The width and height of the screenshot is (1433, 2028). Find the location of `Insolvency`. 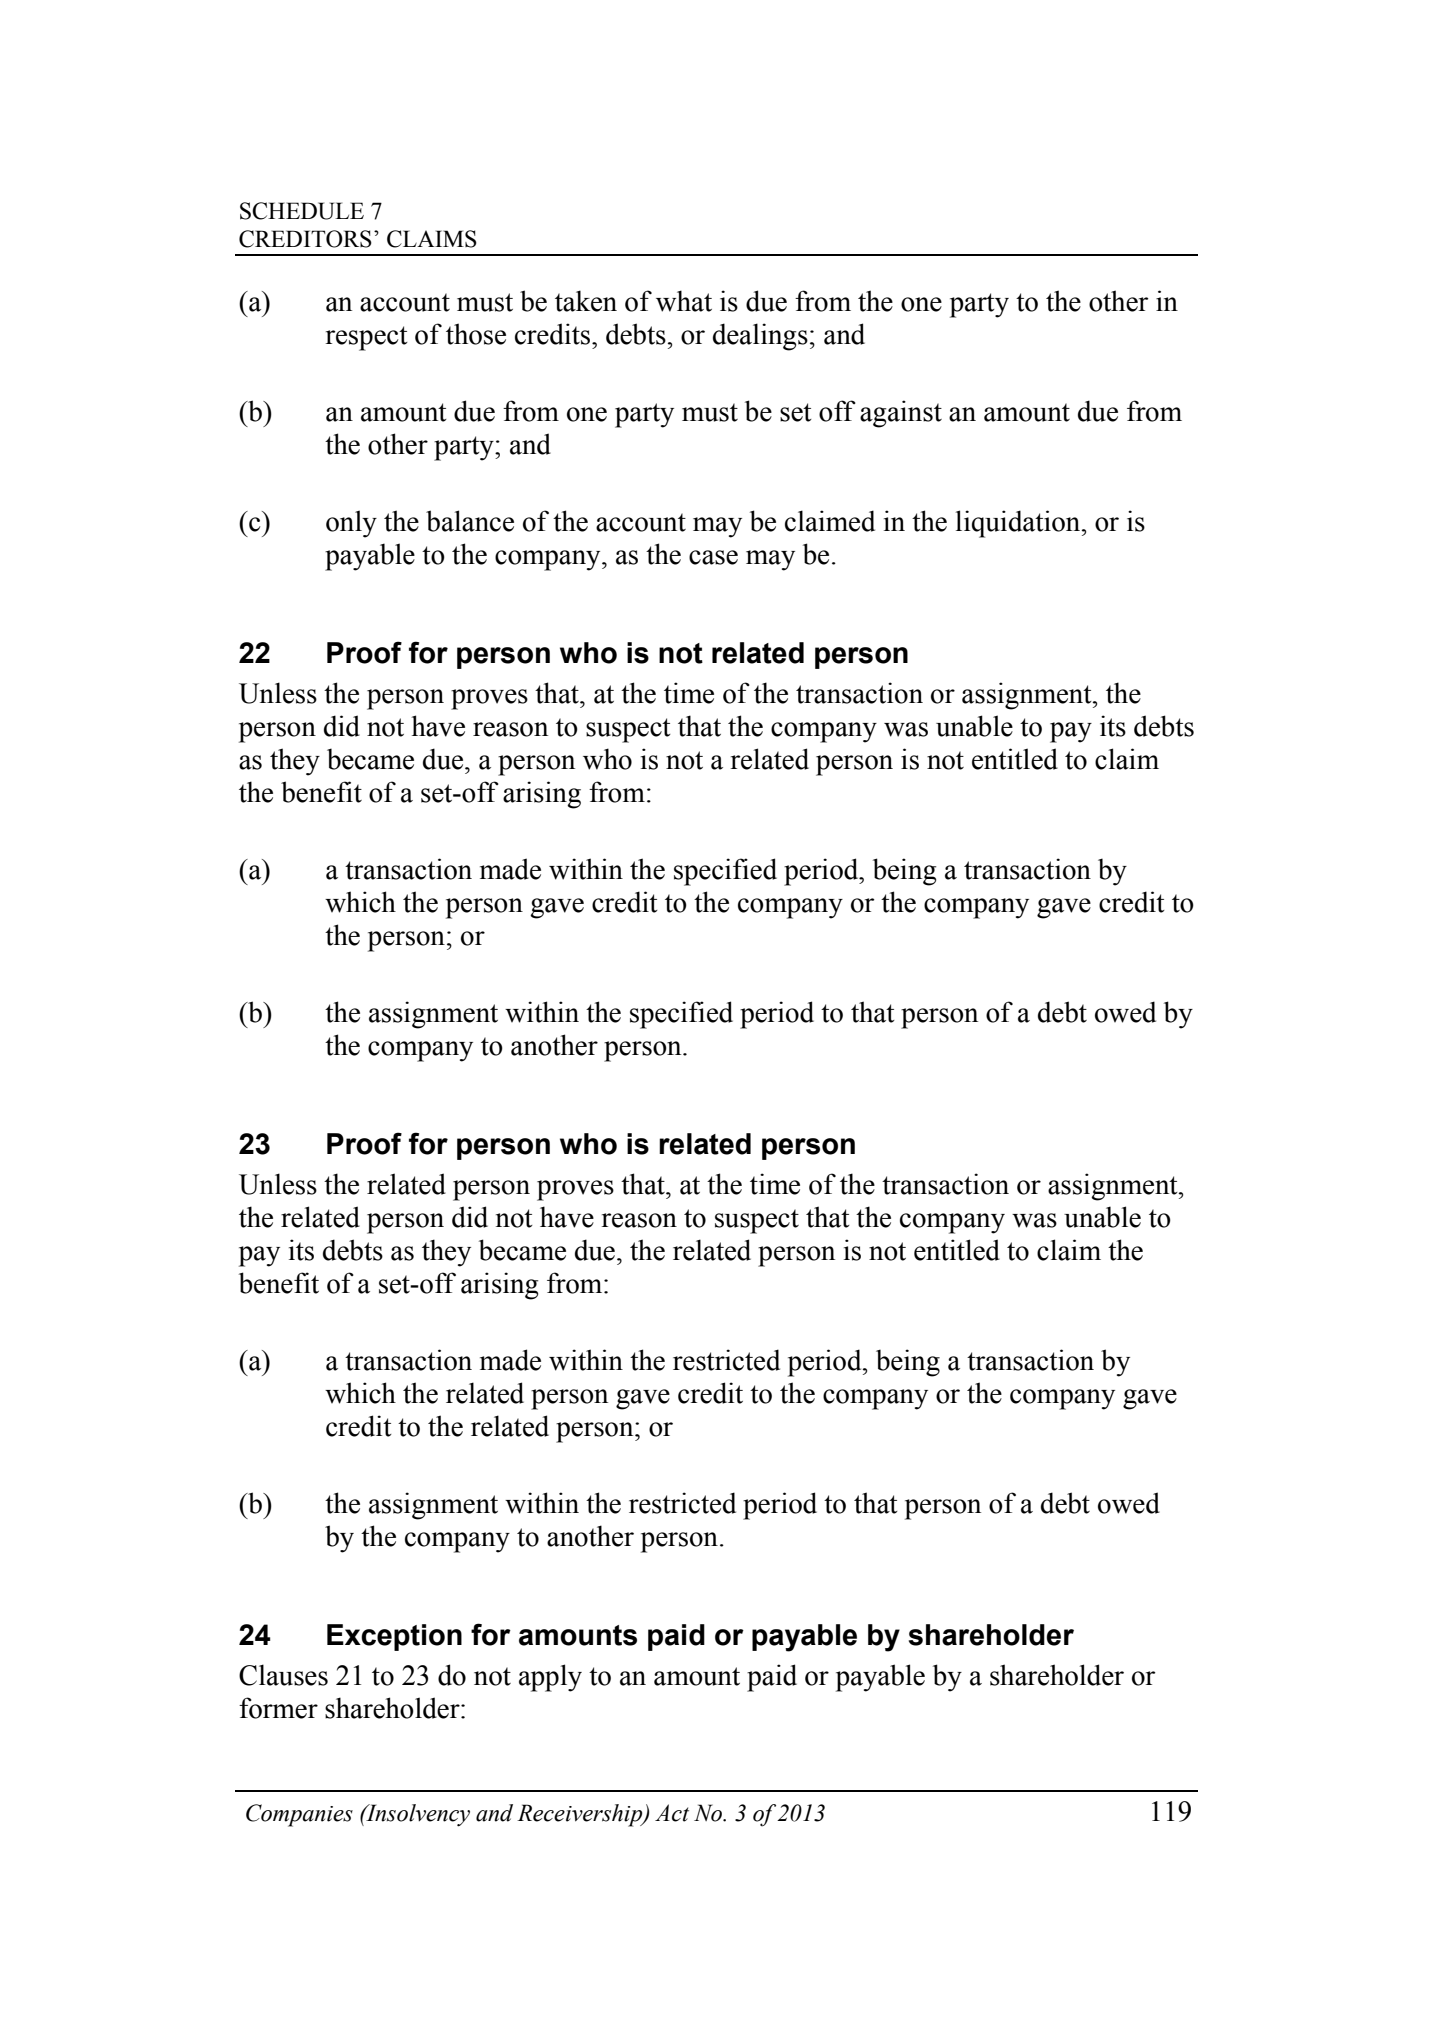

Insolvency is located at coordinates (417, 1815).
